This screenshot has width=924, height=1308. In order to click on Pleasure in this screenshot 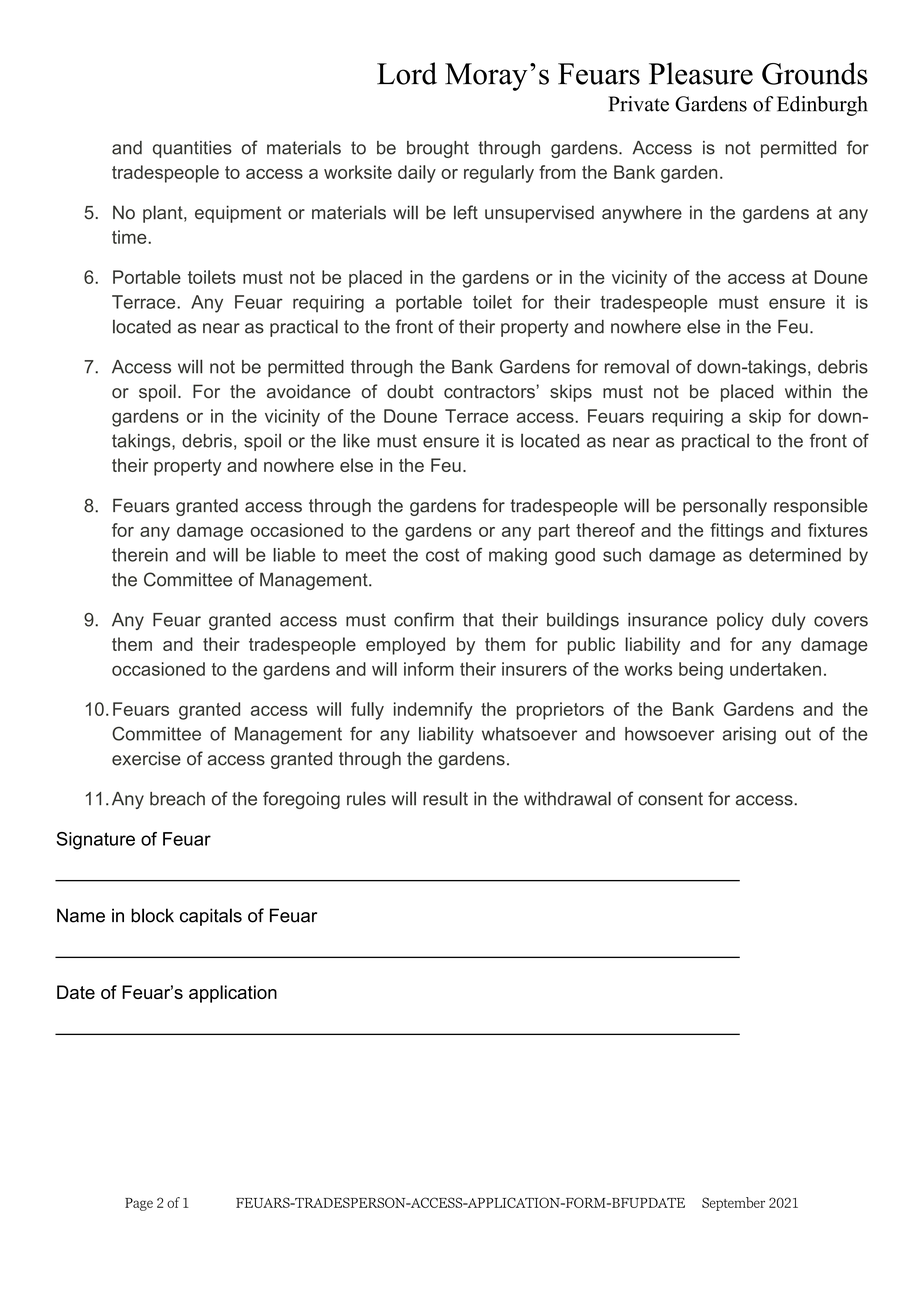, I will do `click(701, 73)`.
